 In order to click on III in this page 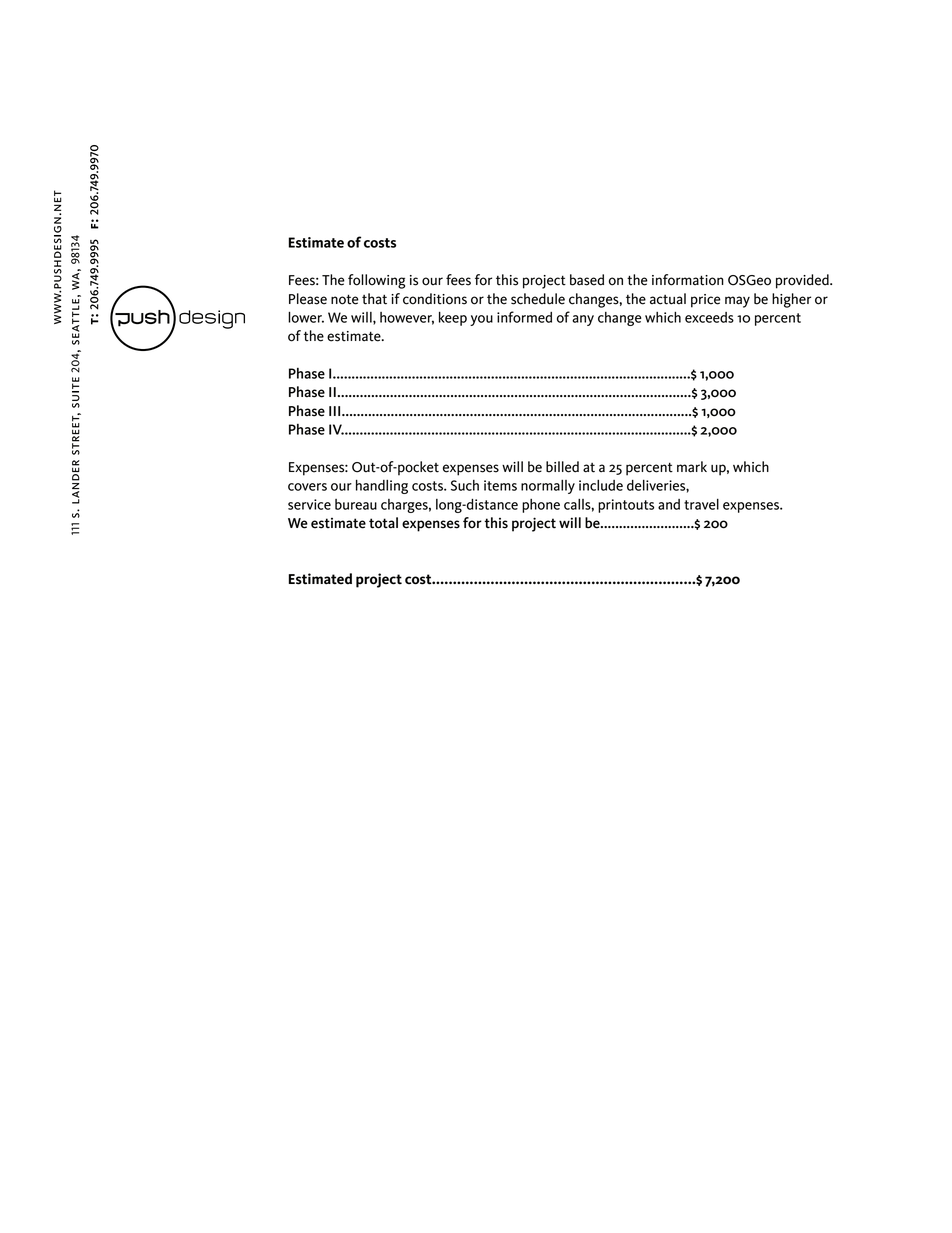, I will do `click(336, 411)`.
